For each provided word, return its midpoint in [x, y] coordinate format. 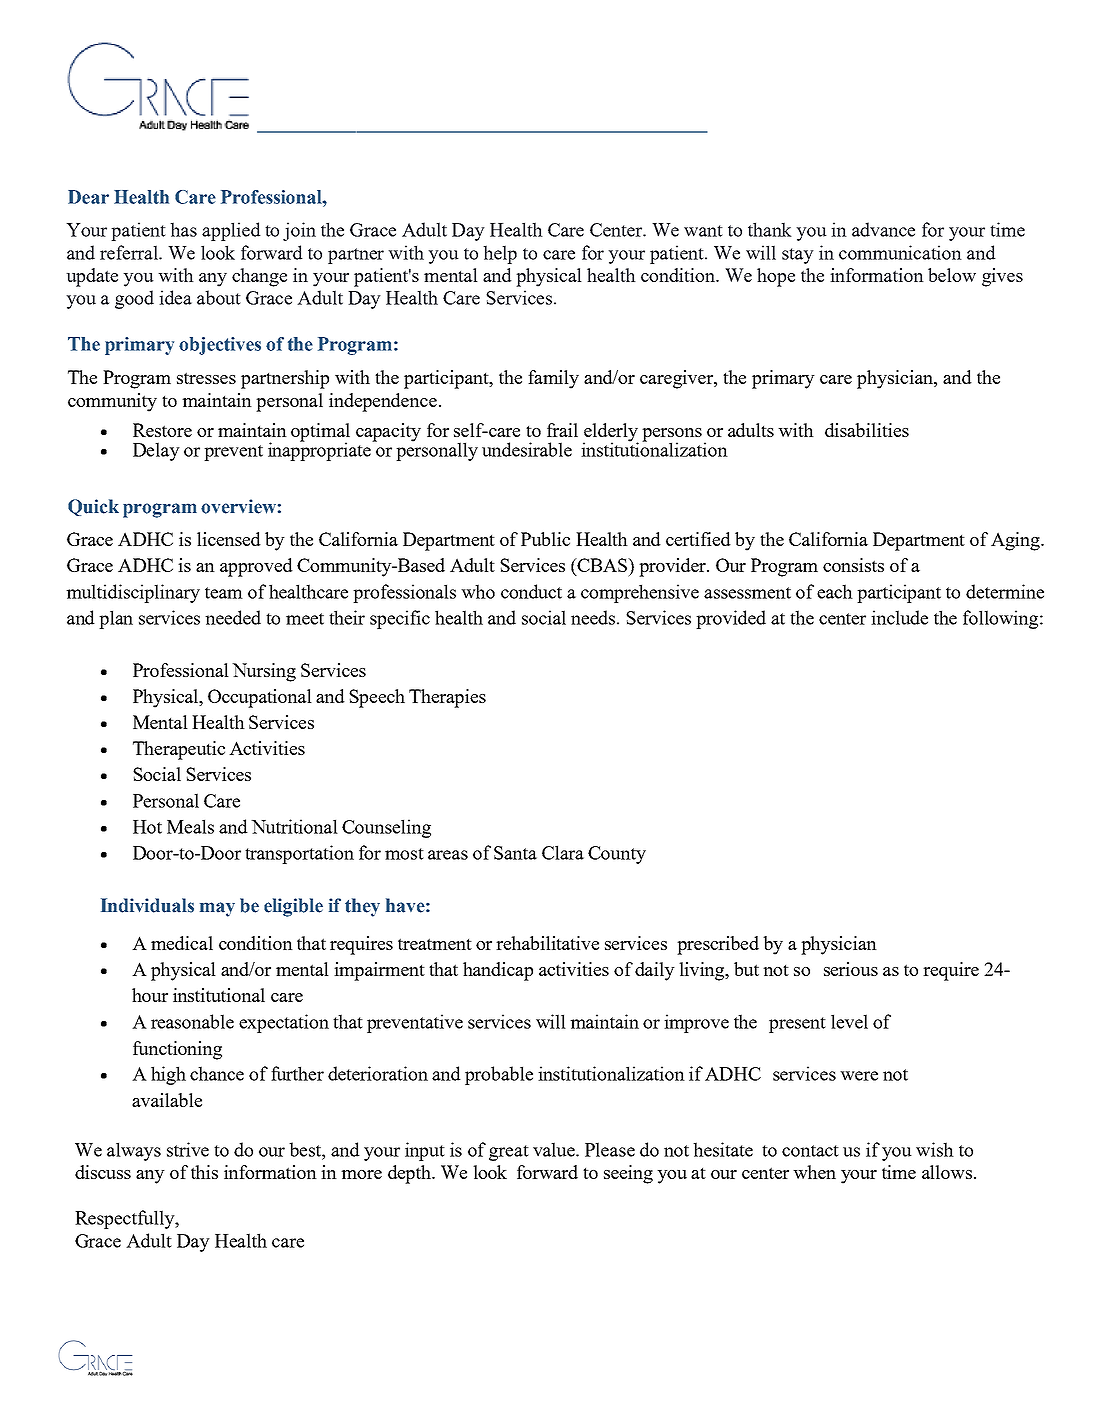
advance [883, 229]
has [183, 229]
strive [188, 1149]
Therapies [447, 698]
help [500, 254]
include [899, 617]
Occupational [260, 698]
